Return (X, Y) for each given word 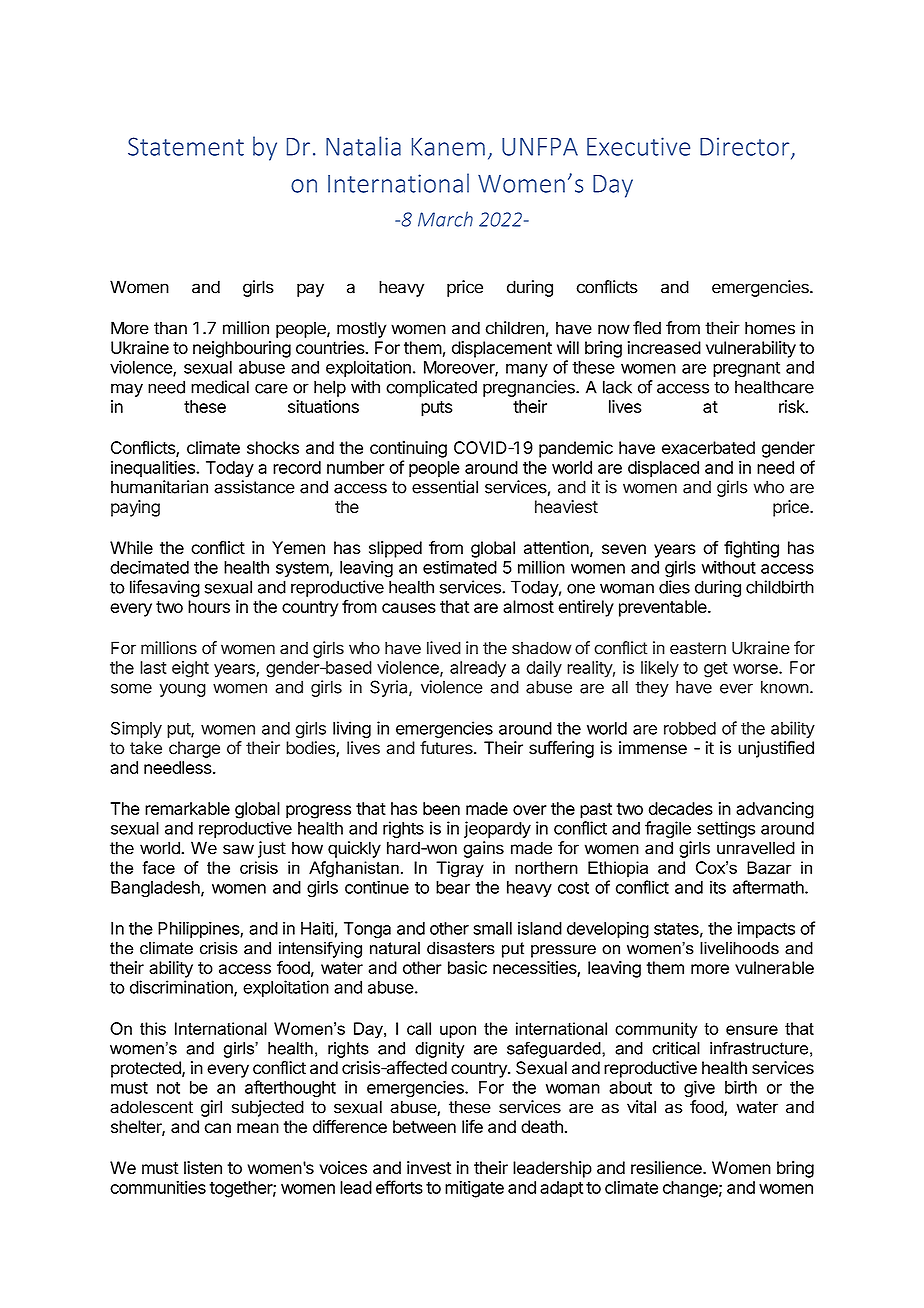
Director (746, 147)
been (441, 808)
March (445, 219)
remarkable (187, 808)
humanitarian (159, 487)
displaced (663, 469)
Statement (186, 146)
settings (726, 829)
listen (203, 1167)
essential (445, 487)
